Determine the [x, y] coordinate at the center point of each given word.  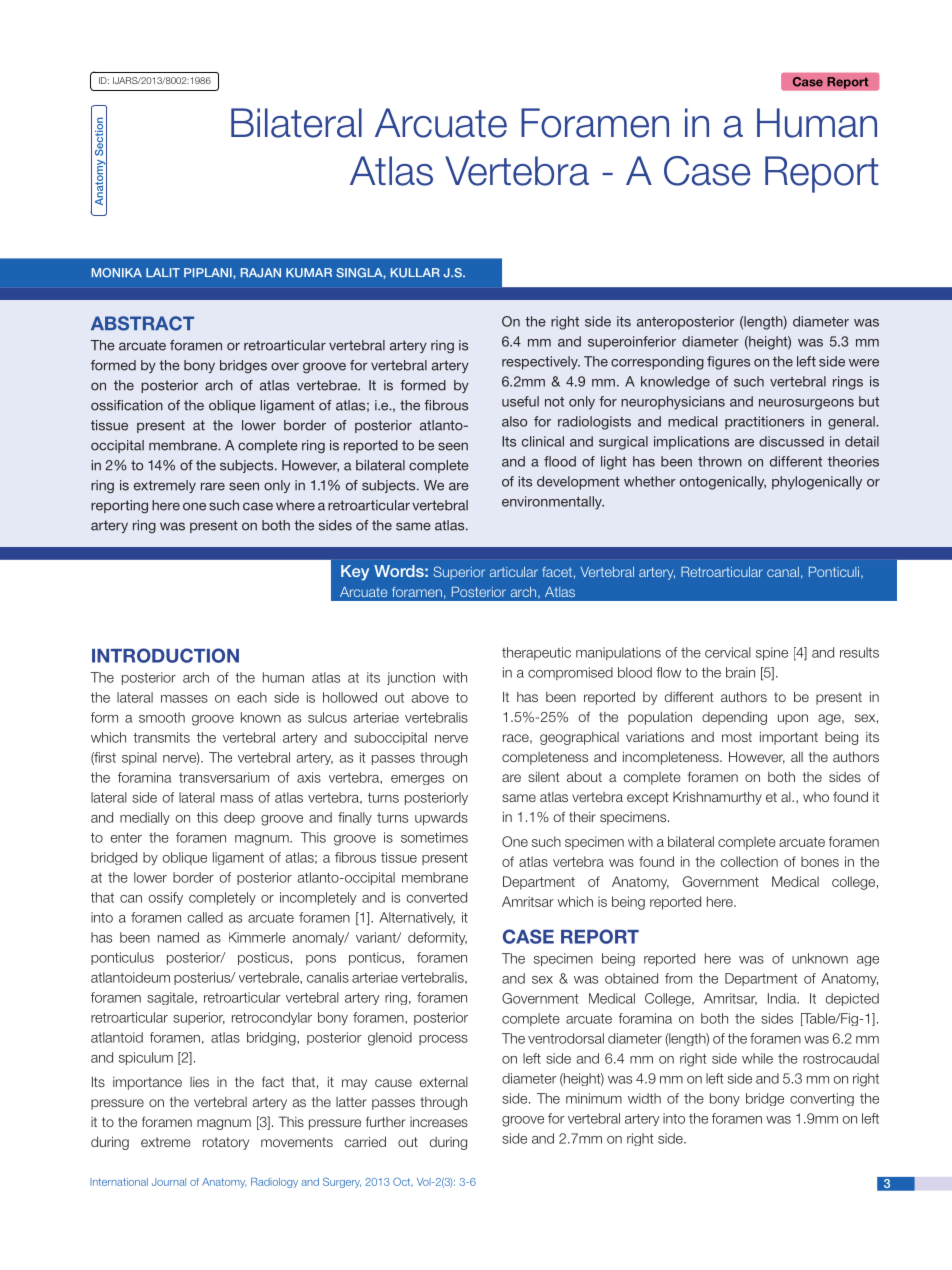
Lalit [163, 272]
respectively [541, 363]
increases [439, 1122]
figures [728, 363]
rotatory [226, 1143]
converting [822, 1099]
